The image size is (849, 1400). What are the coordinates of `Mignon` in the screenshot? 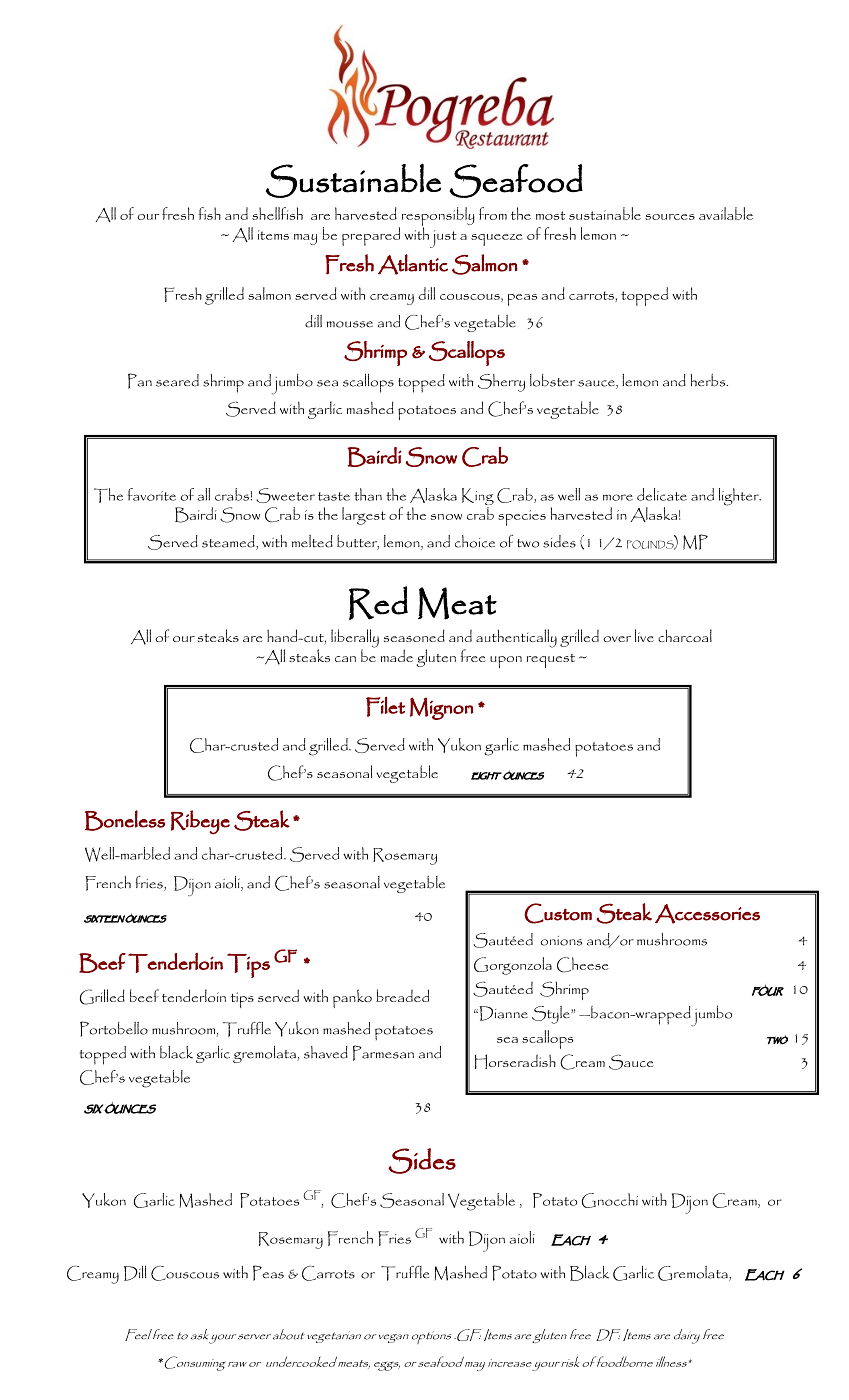 It's located at (441, 708).
